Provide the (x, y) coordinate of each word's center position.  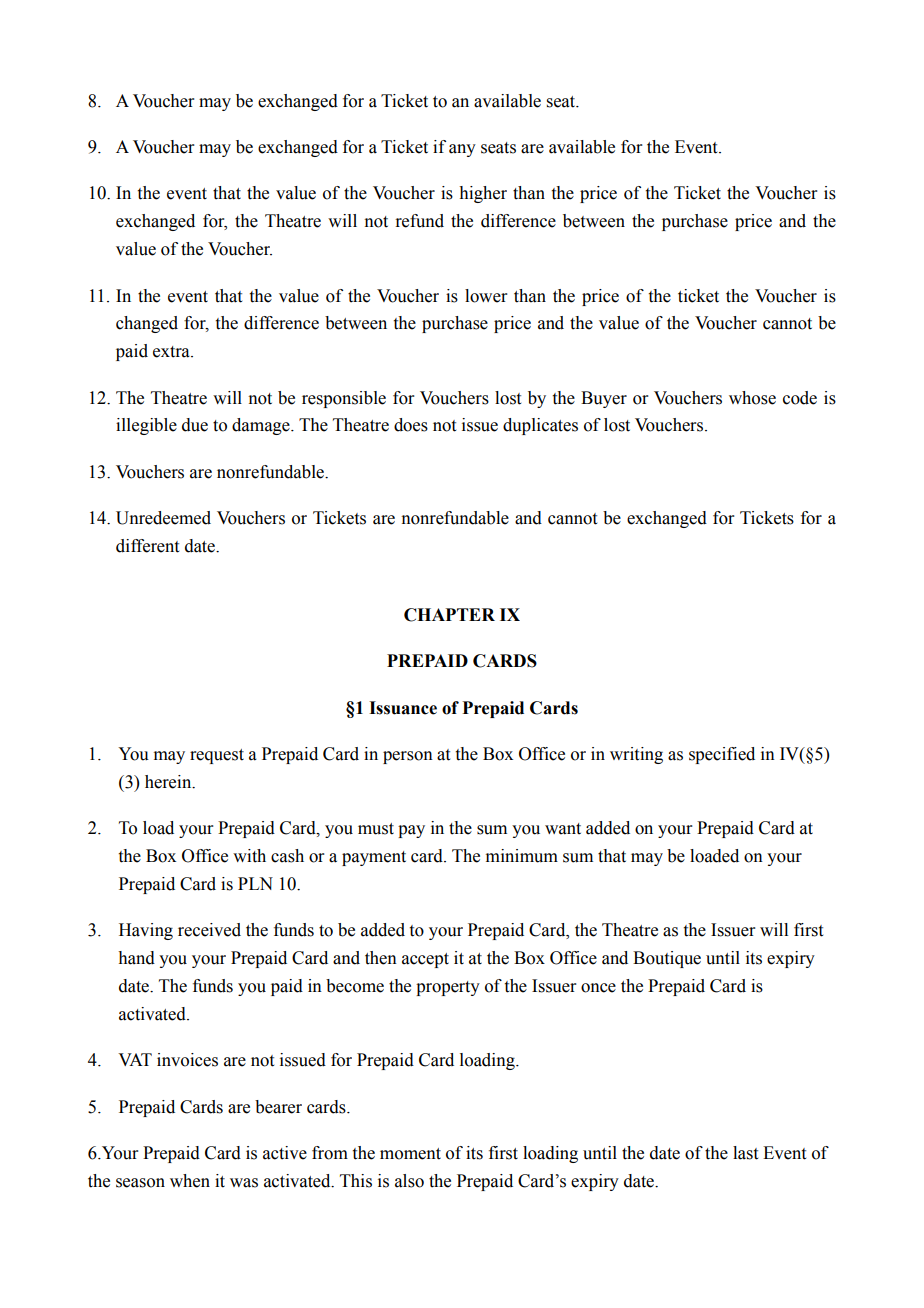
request (217, 756)
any (462, 150)
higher (483, 194)
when (190, 1181)
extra (172, 352)
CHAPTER (449, 615)
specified (722, 755)
